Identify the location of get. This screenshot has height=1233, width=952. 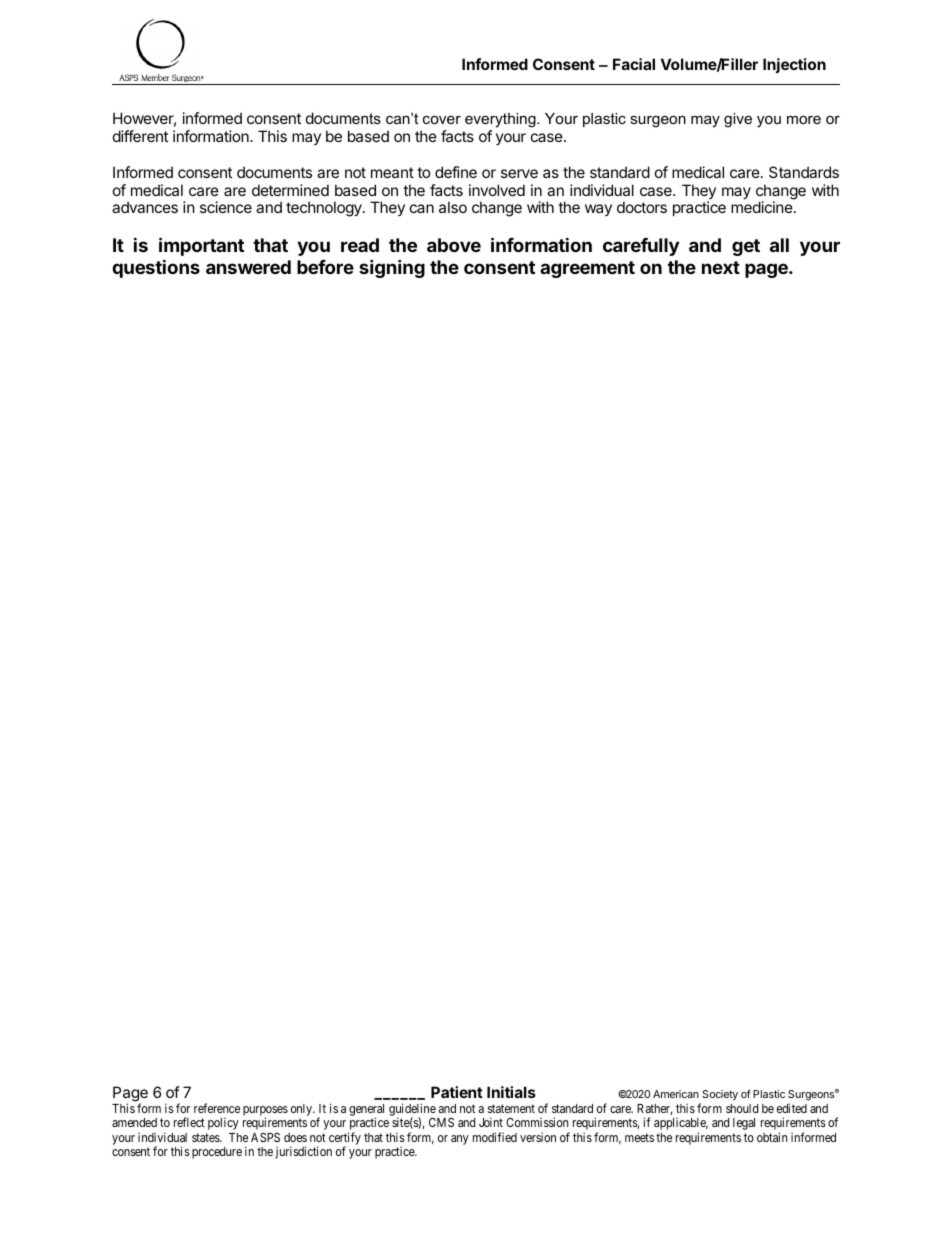
(746, 247).
